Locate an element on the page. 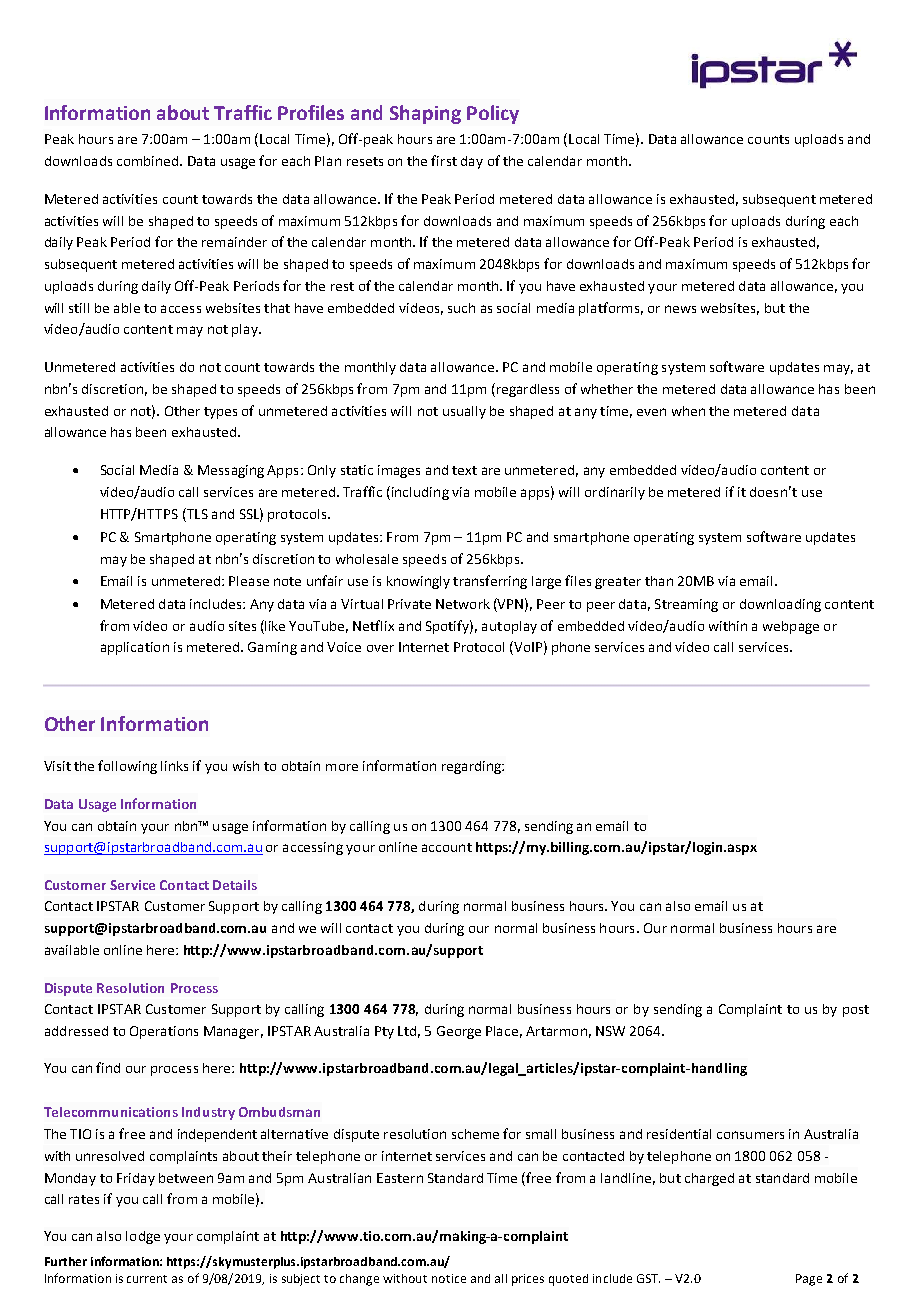  combined is located at coordinates (149, 161).
